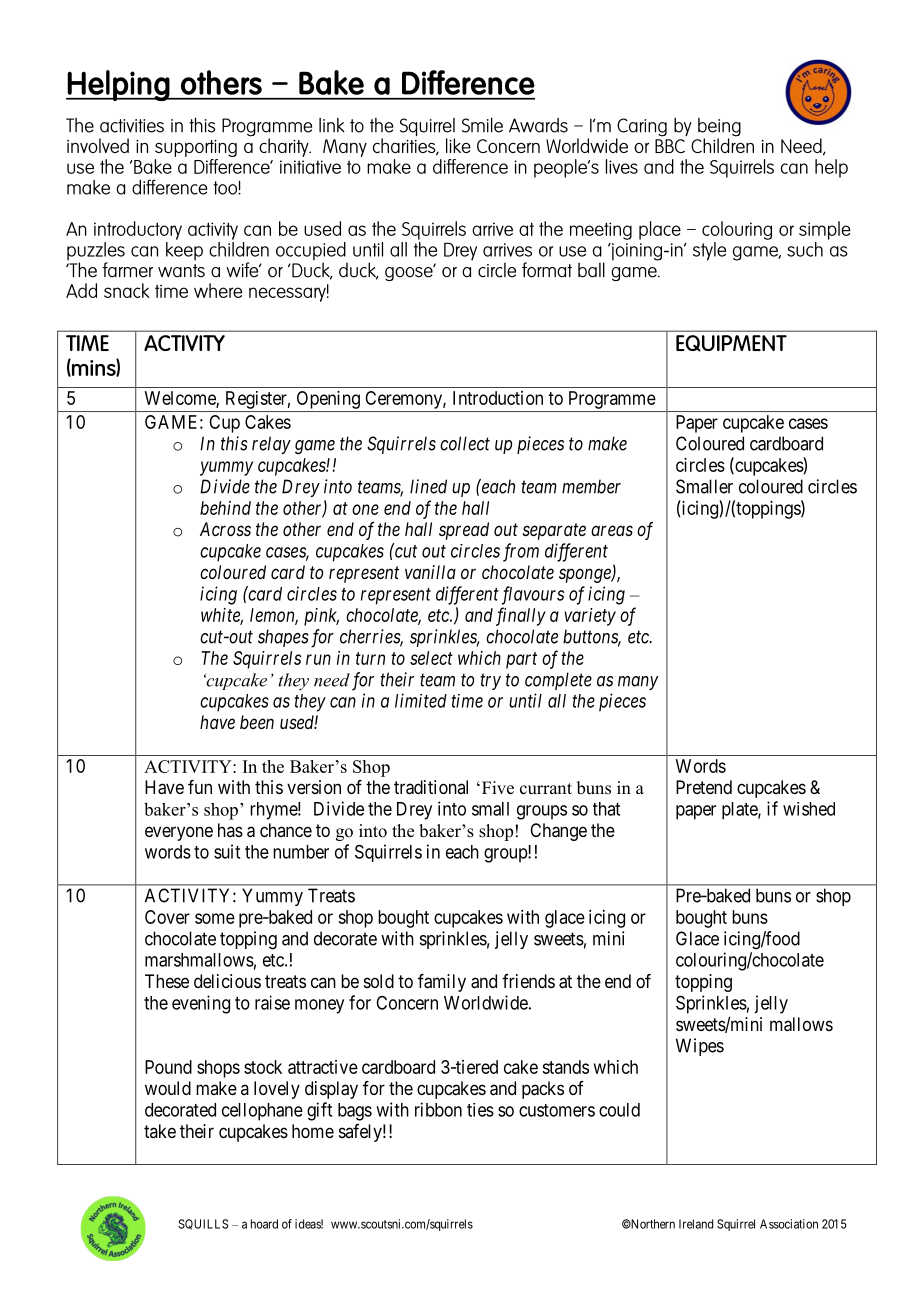  What do you see at coordinates (257, 722) in the document?
I see `been` at bounding box center [257, 722].
